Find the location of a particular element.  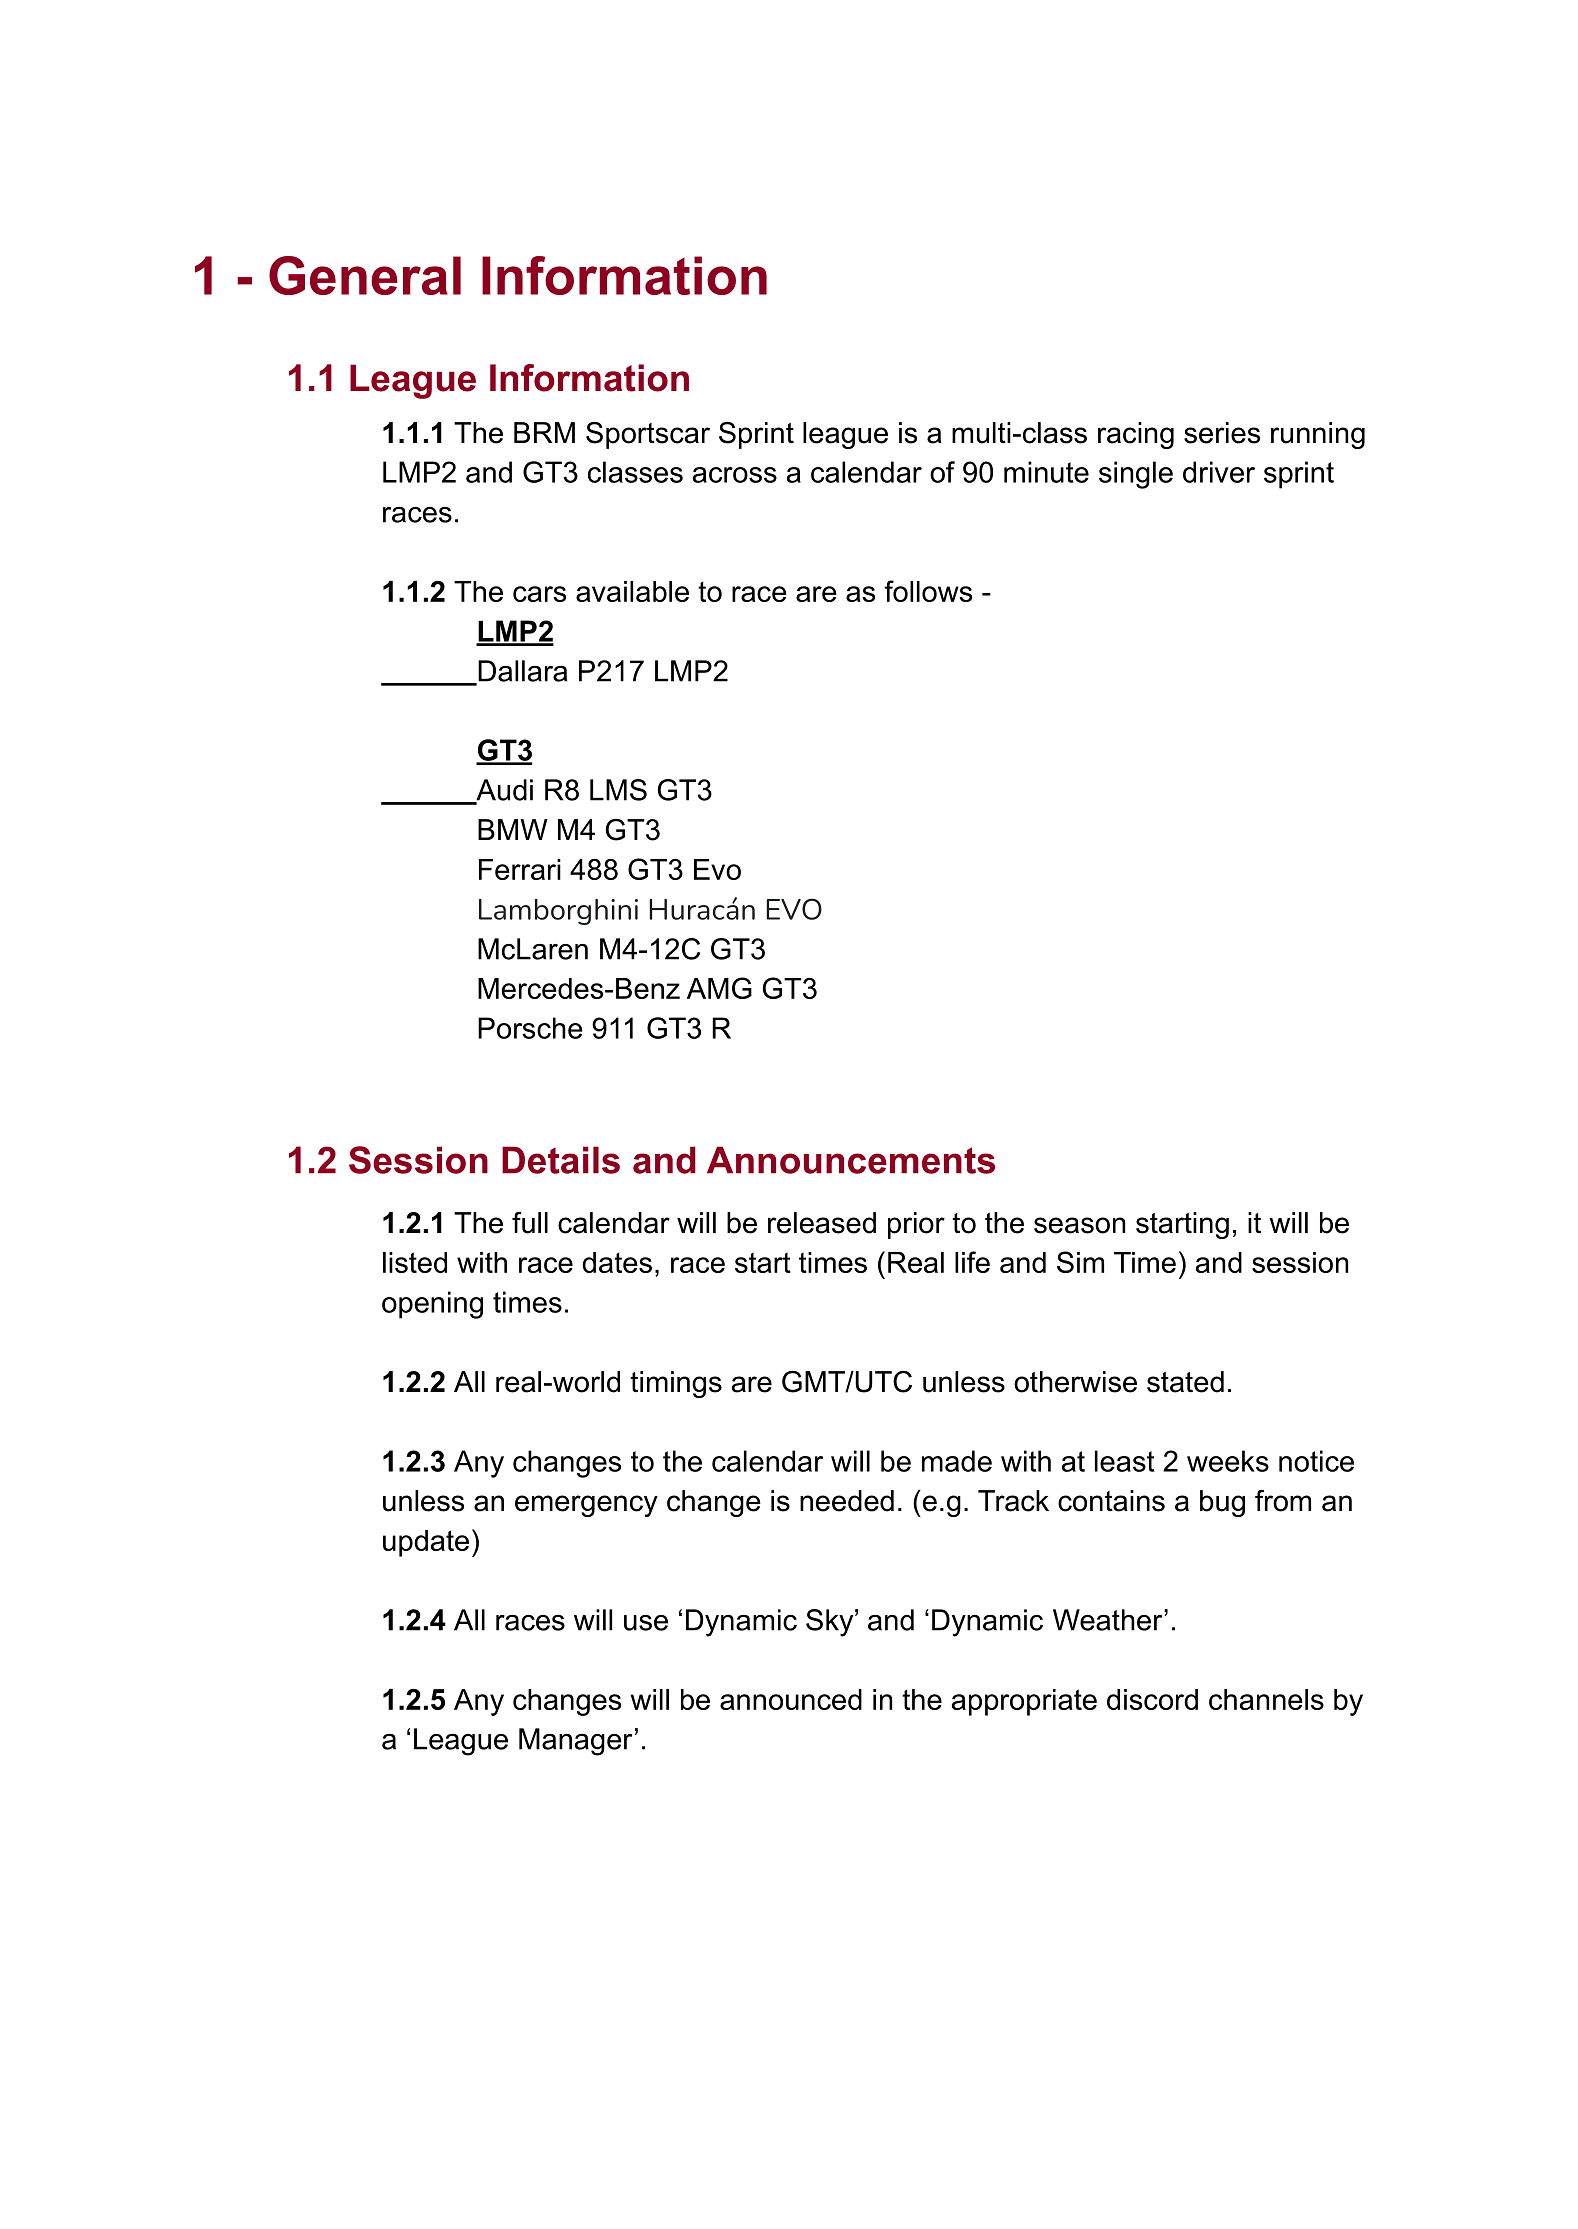

timings is located at coordinates (676, 1384).
